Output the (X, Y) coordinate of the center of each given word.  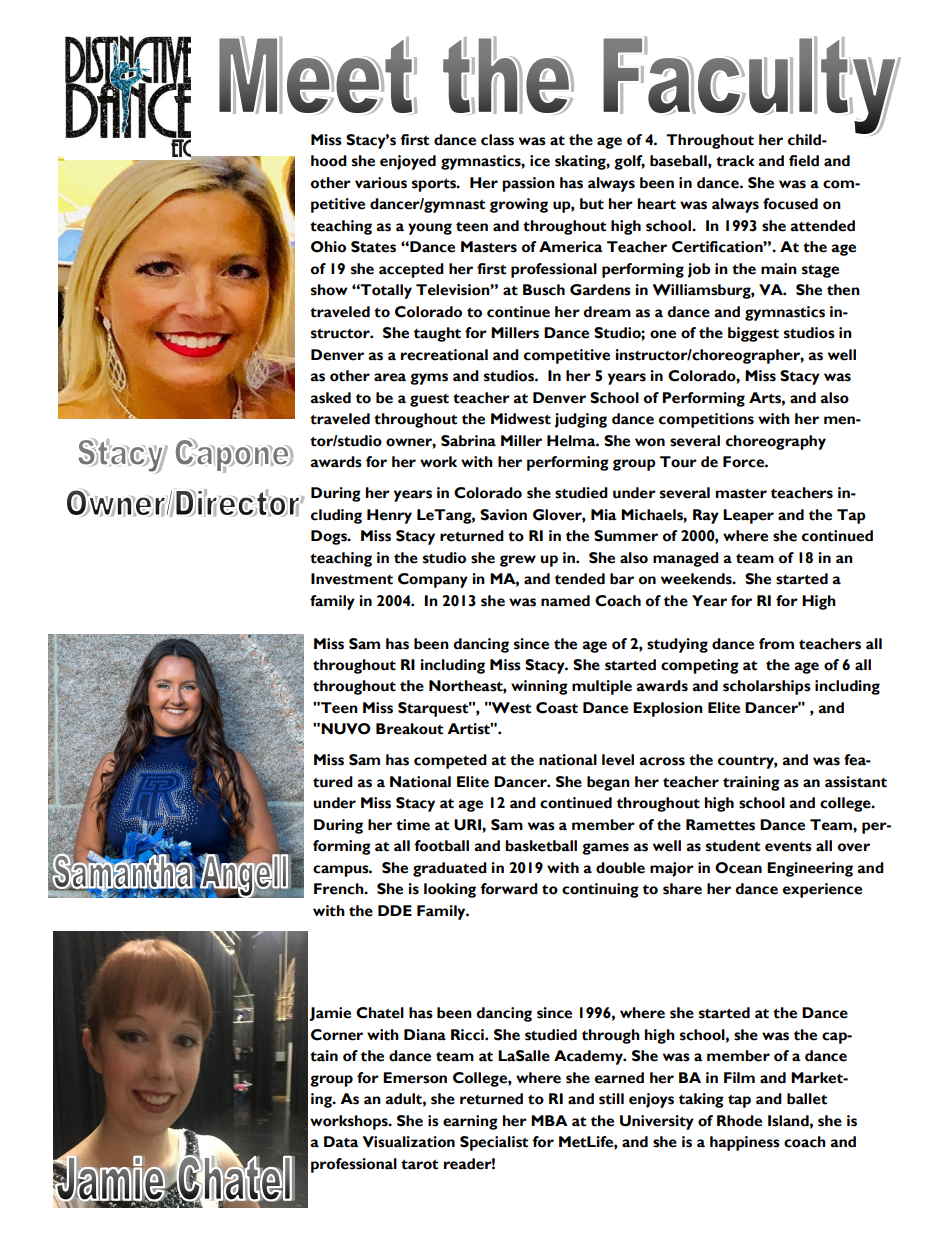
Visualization (409, 1142)
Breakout (409, 729)
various (381, 183)
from (776, 644)
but (592, 204)
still (611, 1099)
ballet (807, 1099)
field (804, 161)
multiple (602, 687)
